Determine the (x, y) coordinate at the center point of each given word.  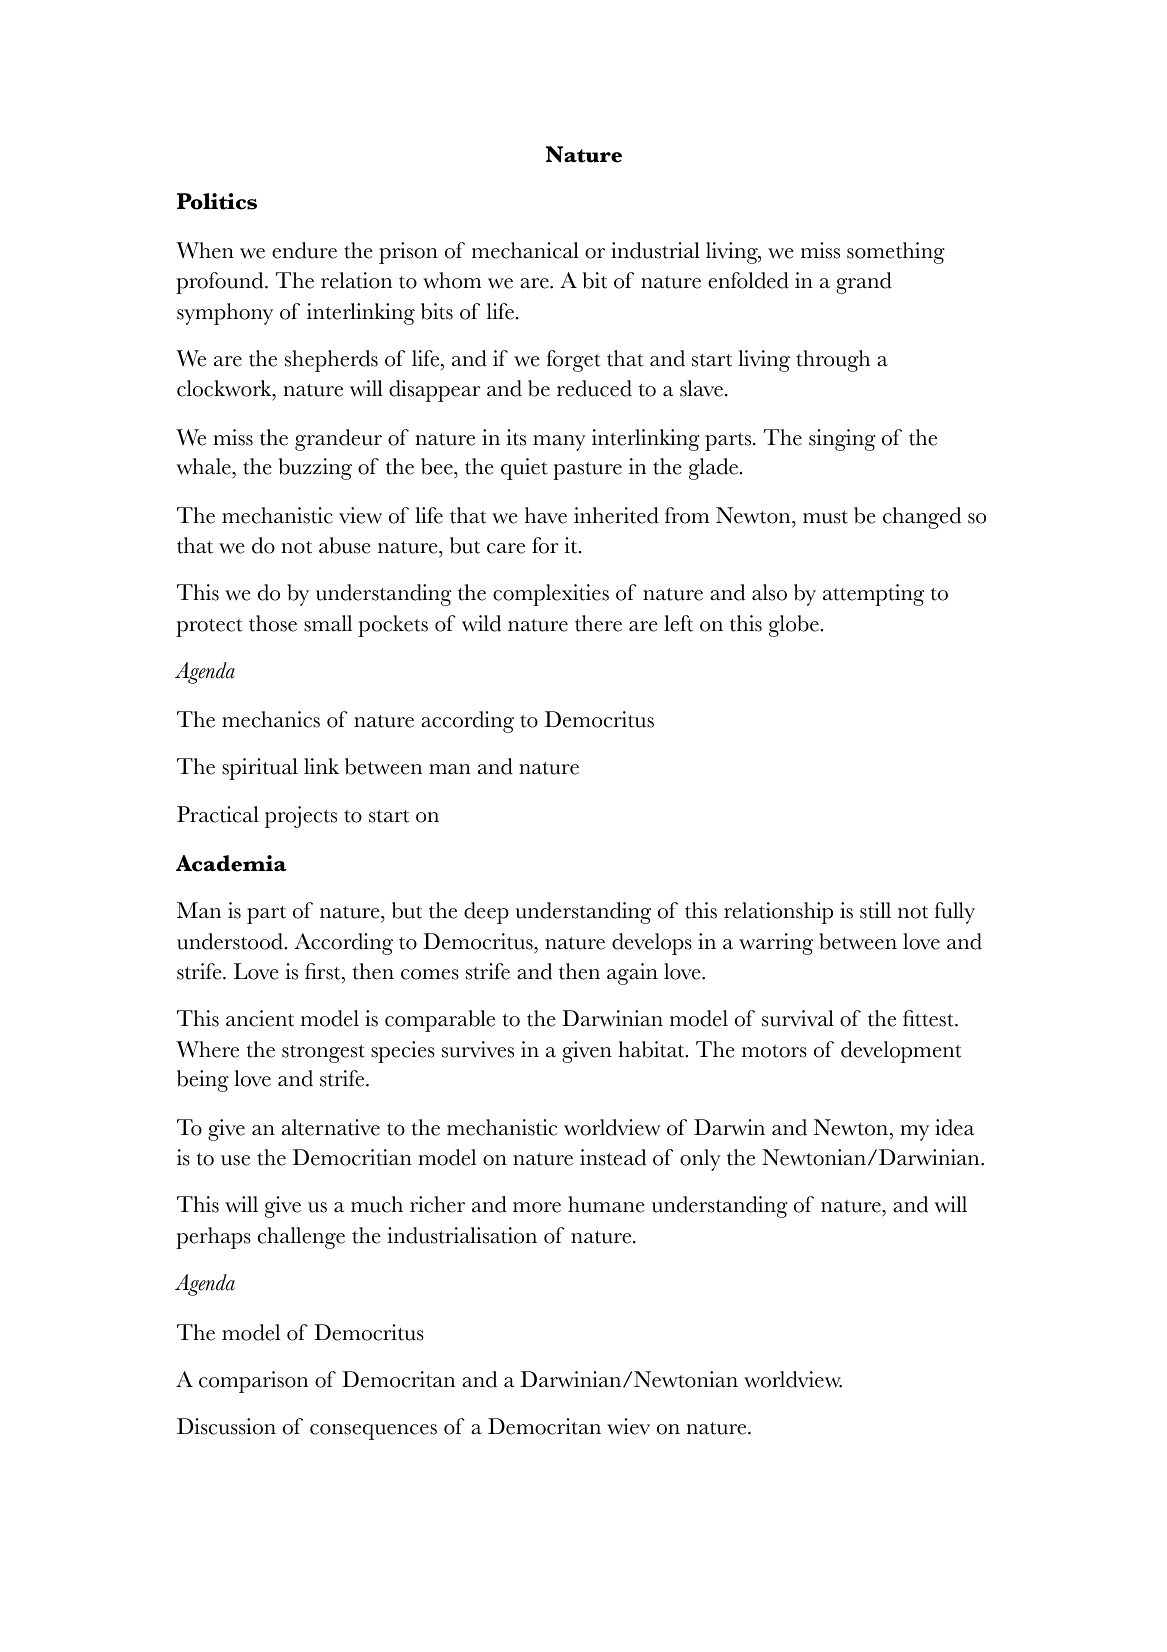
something (896, 253)
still (875, 910)
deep (486, 913)
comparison (253, 1382)
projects (301, 817)
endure (304, 250)
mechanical (525, 250)
